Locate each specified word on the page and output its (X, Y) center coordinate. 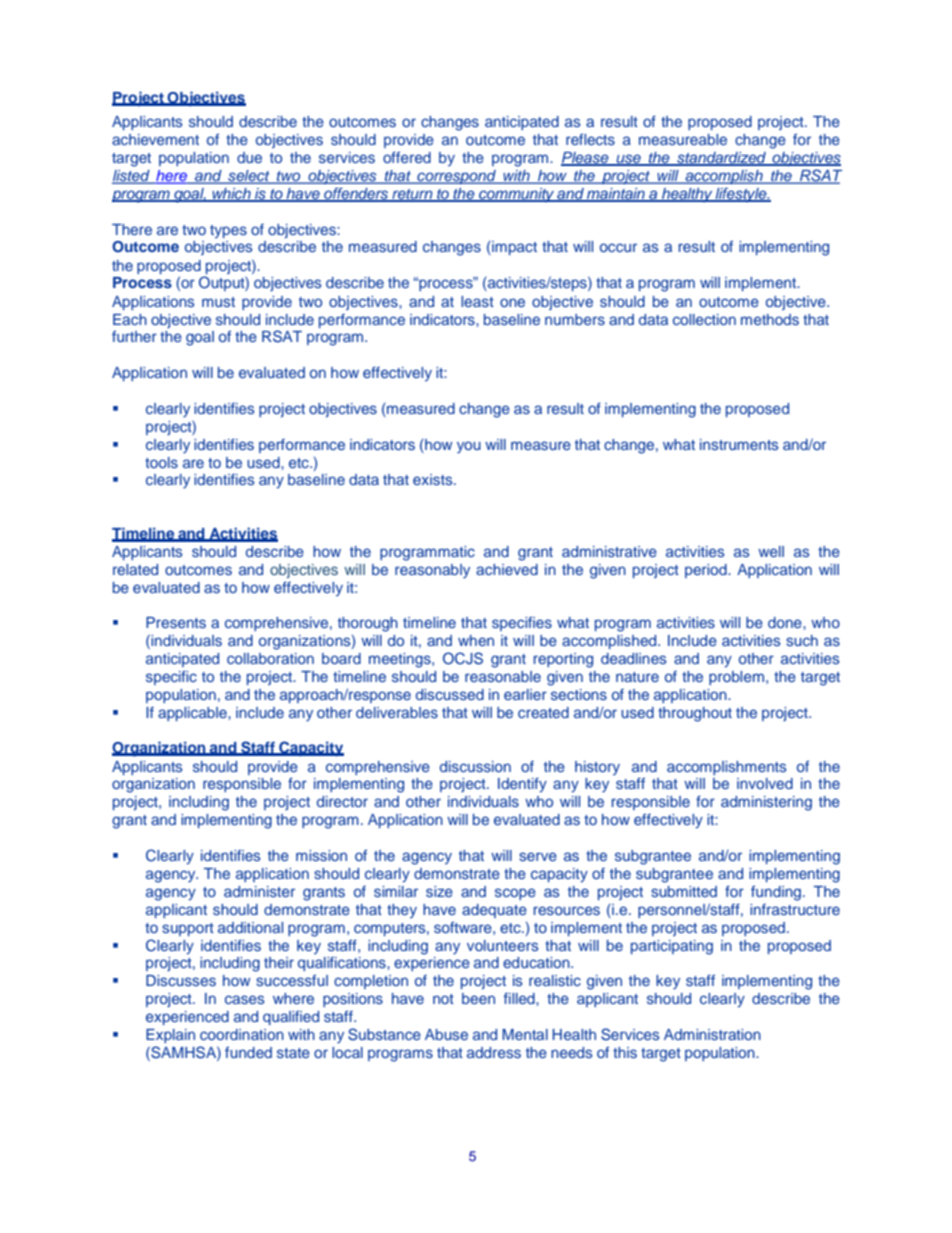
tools (161, 462)
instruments (739, 444)
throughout (695, 714)
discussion (475, 766)
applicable (193, 714)
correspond (456, 177)
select (249, 176)
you (469, 447)
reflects (590, 139)
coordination (242, 1034)
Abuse (446, 1034)
